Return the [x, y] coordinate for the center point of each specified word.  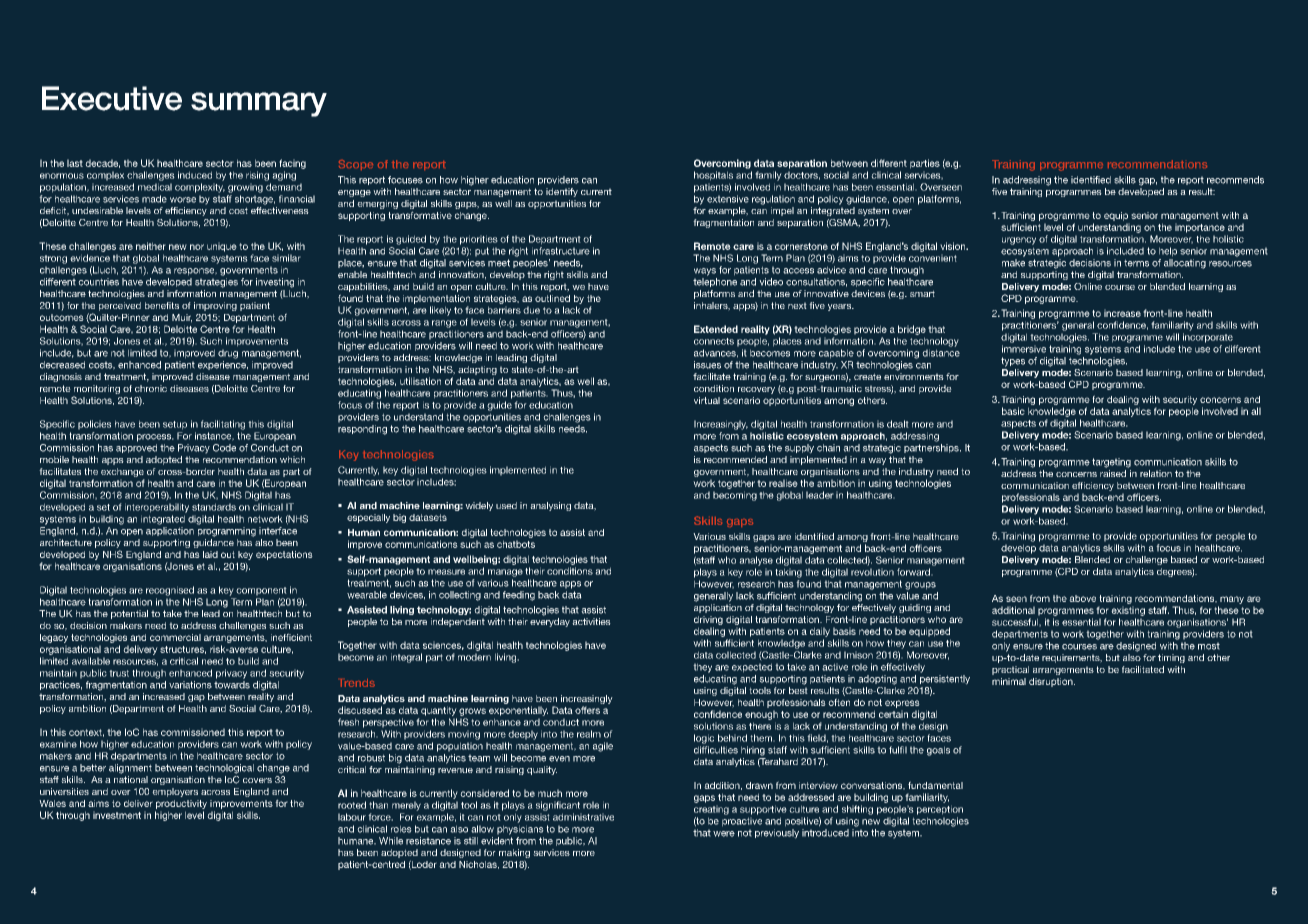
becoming [735, 496]
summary [259, 104]
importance [1200, 228]
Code [224, 448]
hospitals [713, 176]
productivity [181, 804]
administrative [583, 817]
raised [1113, 473]
